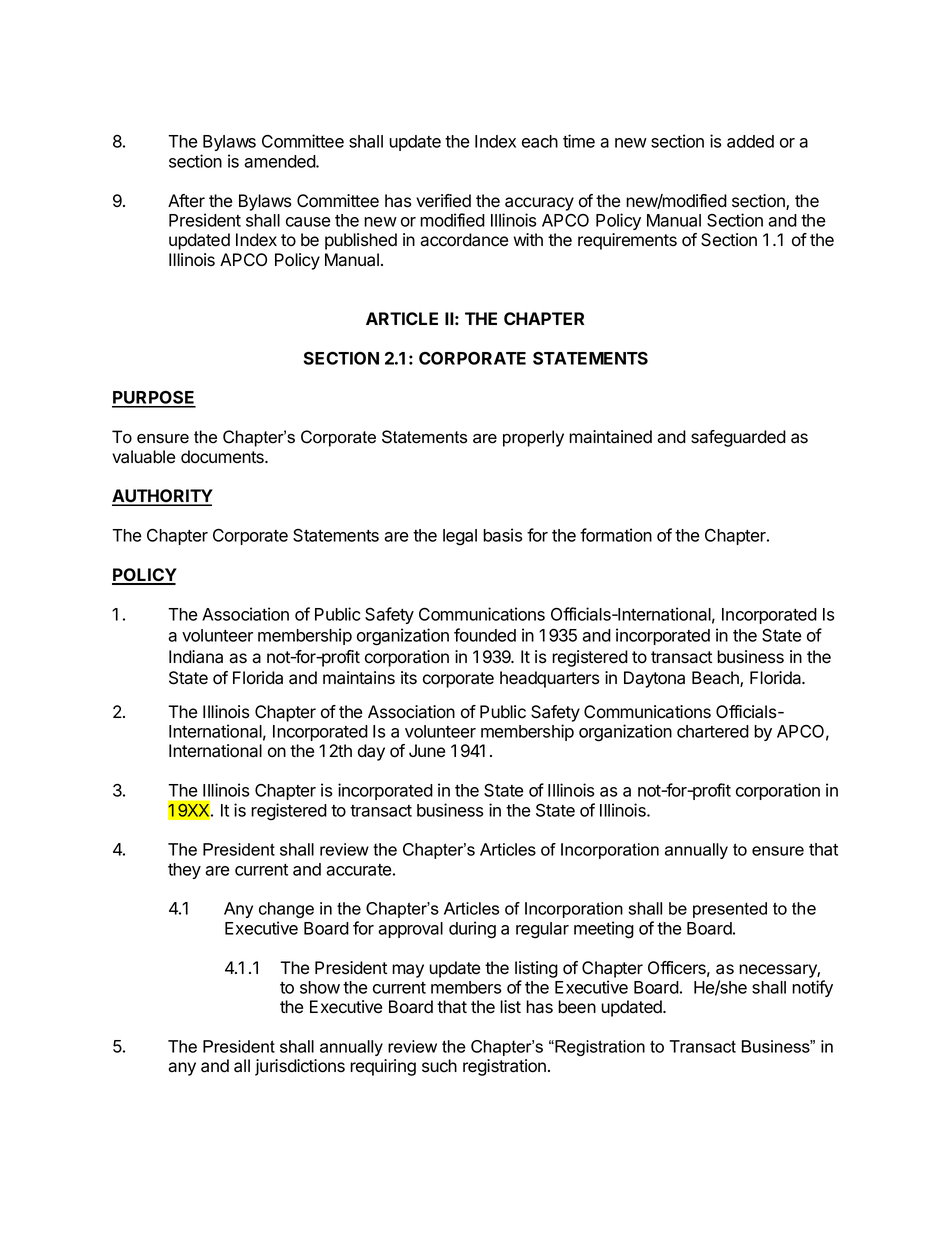  Describe the element at coordinates (443, 201) in the screenshot. I see `verified` at that location.
